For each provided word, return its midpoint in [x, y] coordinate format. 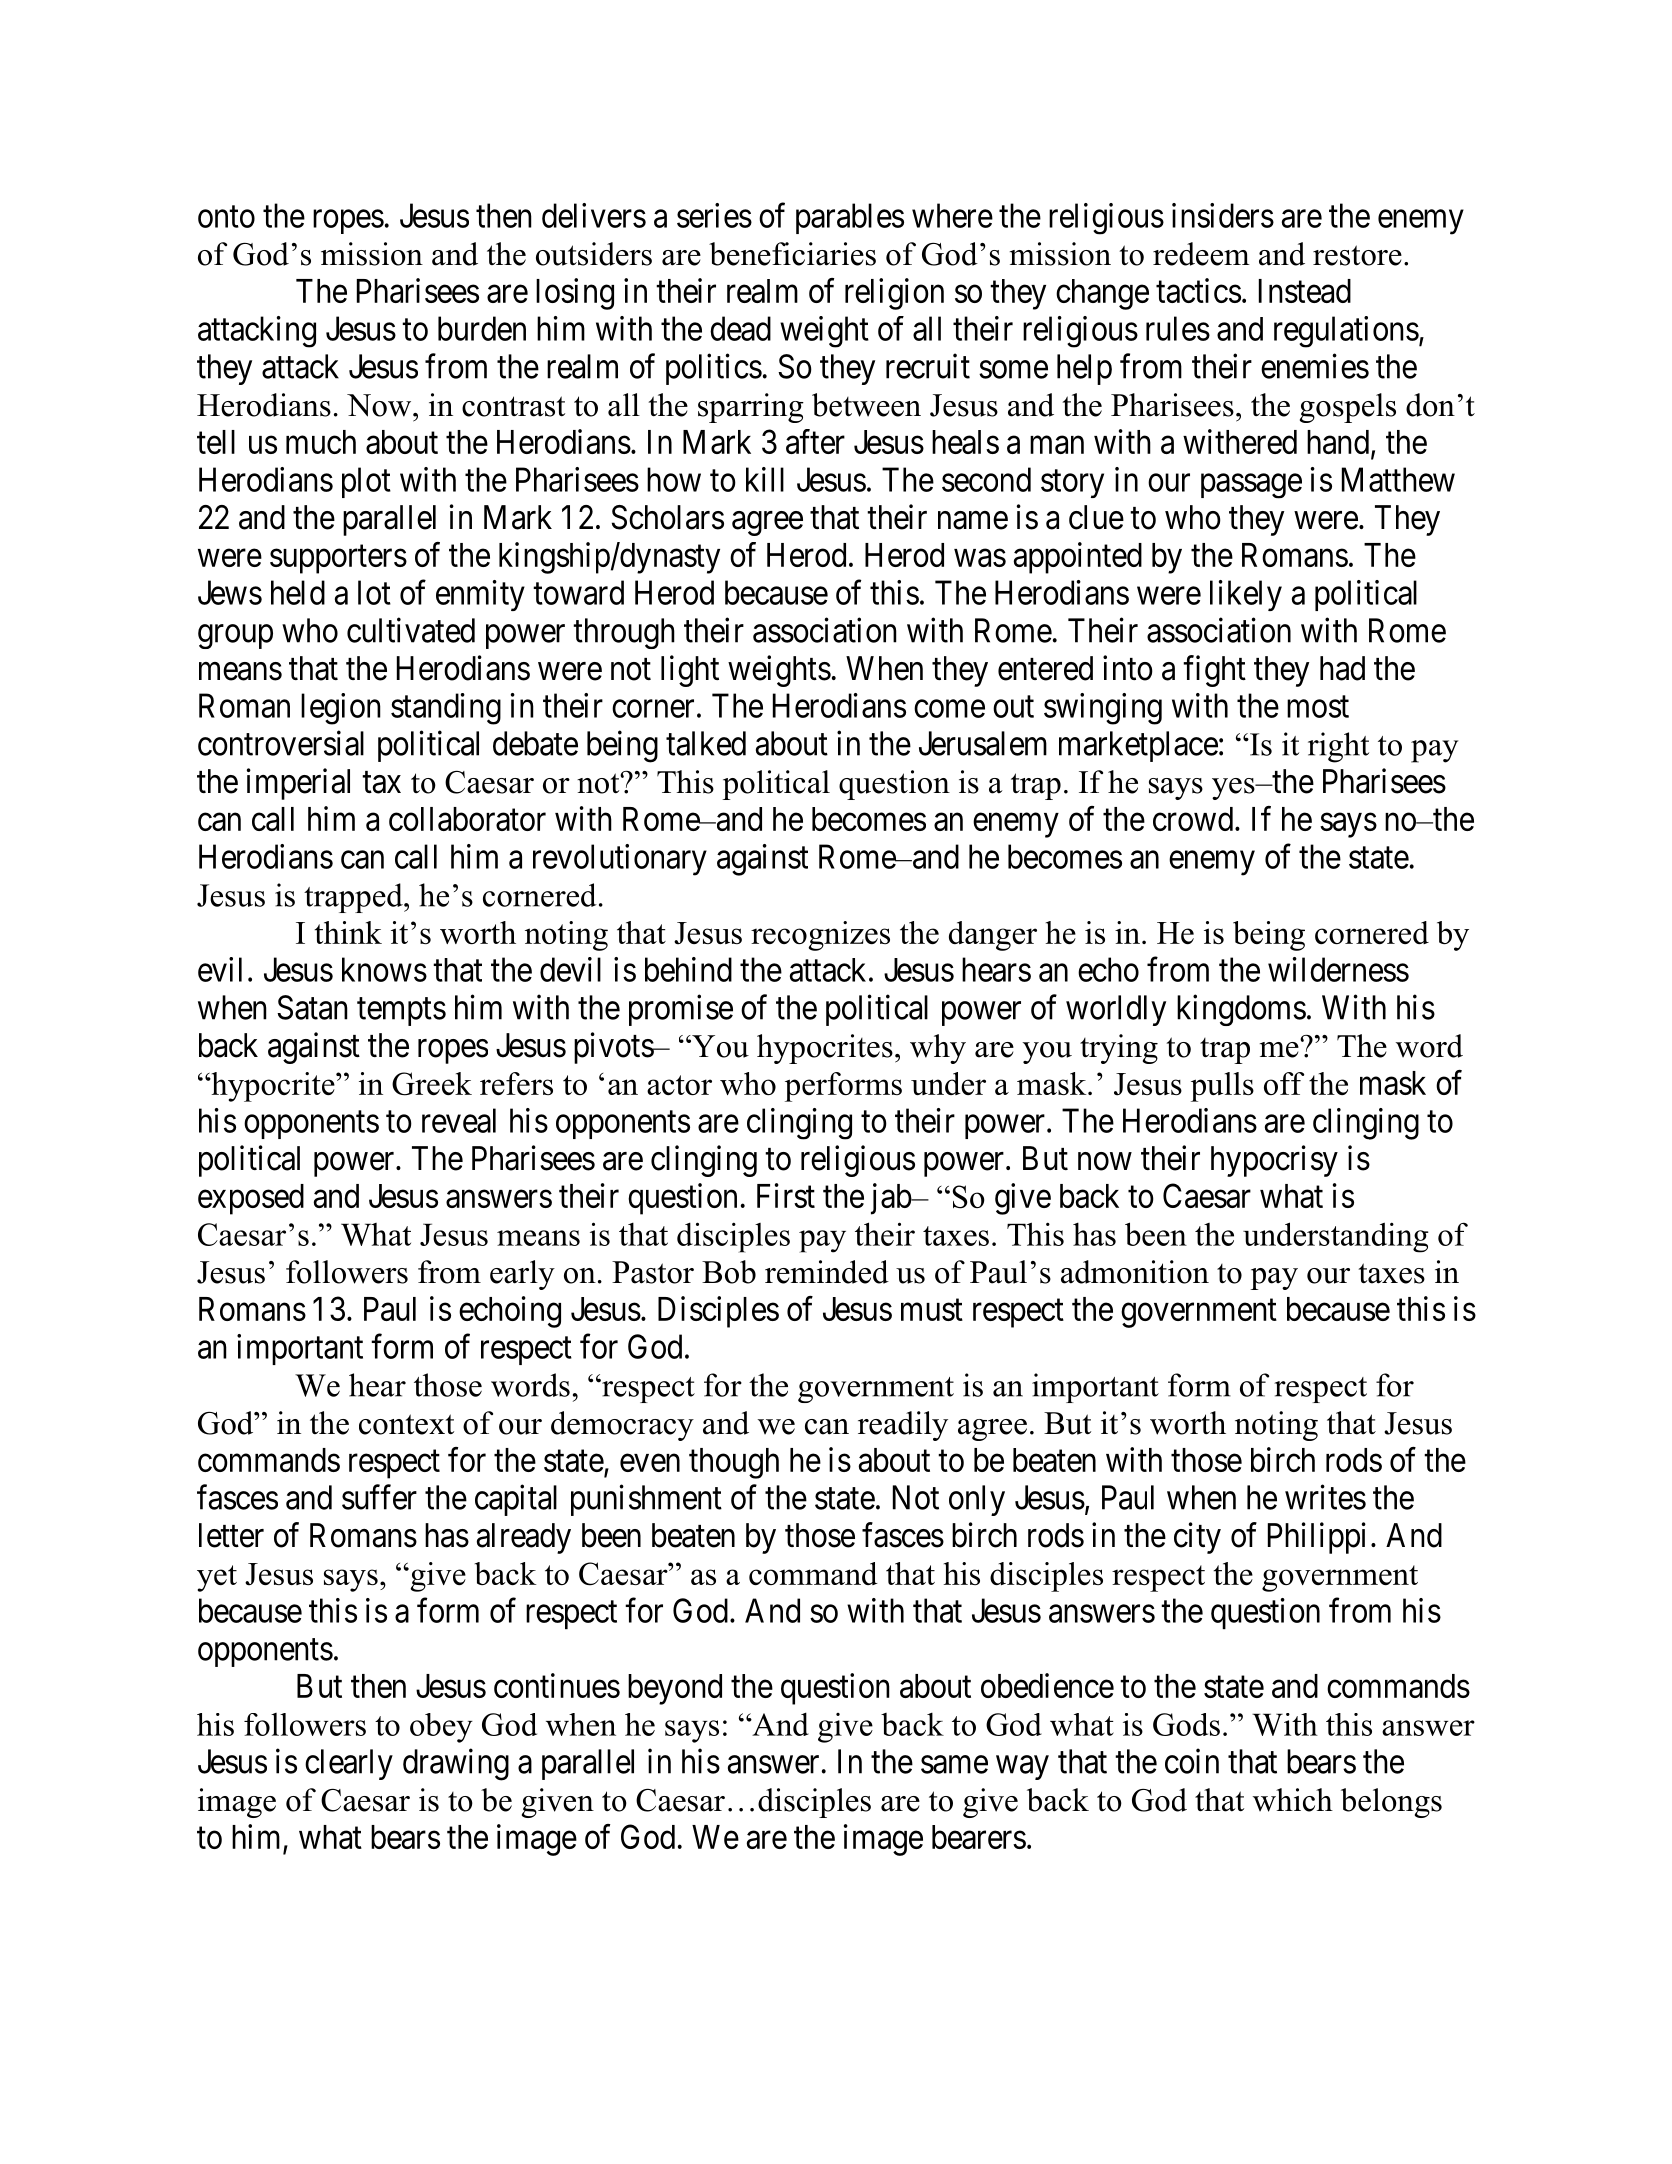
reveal [459, 1120]
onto [226, 217]
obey [441, 1728]
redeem [1201, 254]
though [734, 1463]
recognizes [820, 936]
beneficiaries [792, 254]
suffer [379, 1497]
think [348, 932]
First [786, 1195]
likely [1246, 595]
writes [1325, 1497]
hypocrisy [1274, 1161]
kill [765, 479]
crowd [1194, 819]
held [298, 592]
